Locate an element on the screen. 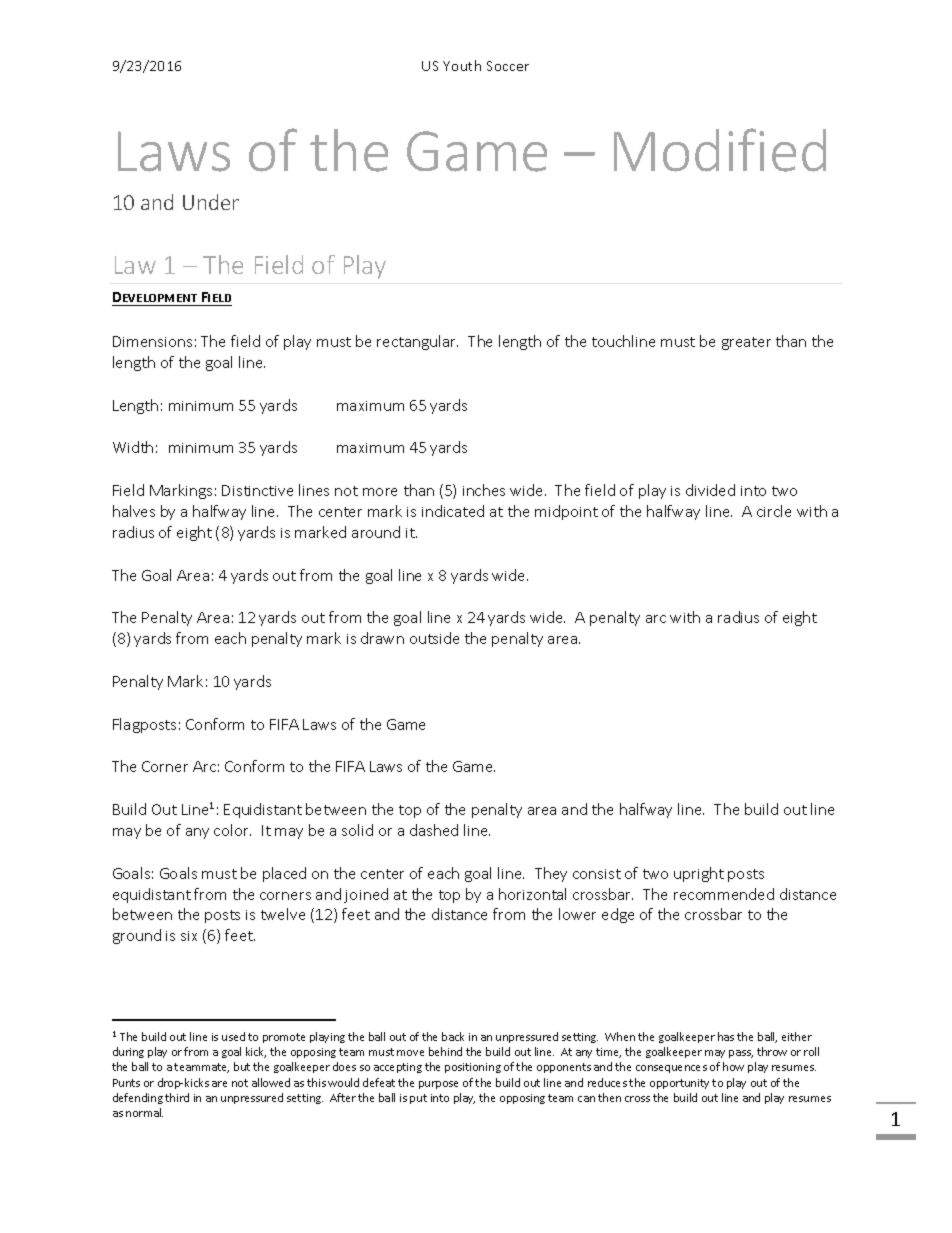 Image resolution: width=952 pixels, height=1233 pixels. Width is located at coordinates (133, 447).
